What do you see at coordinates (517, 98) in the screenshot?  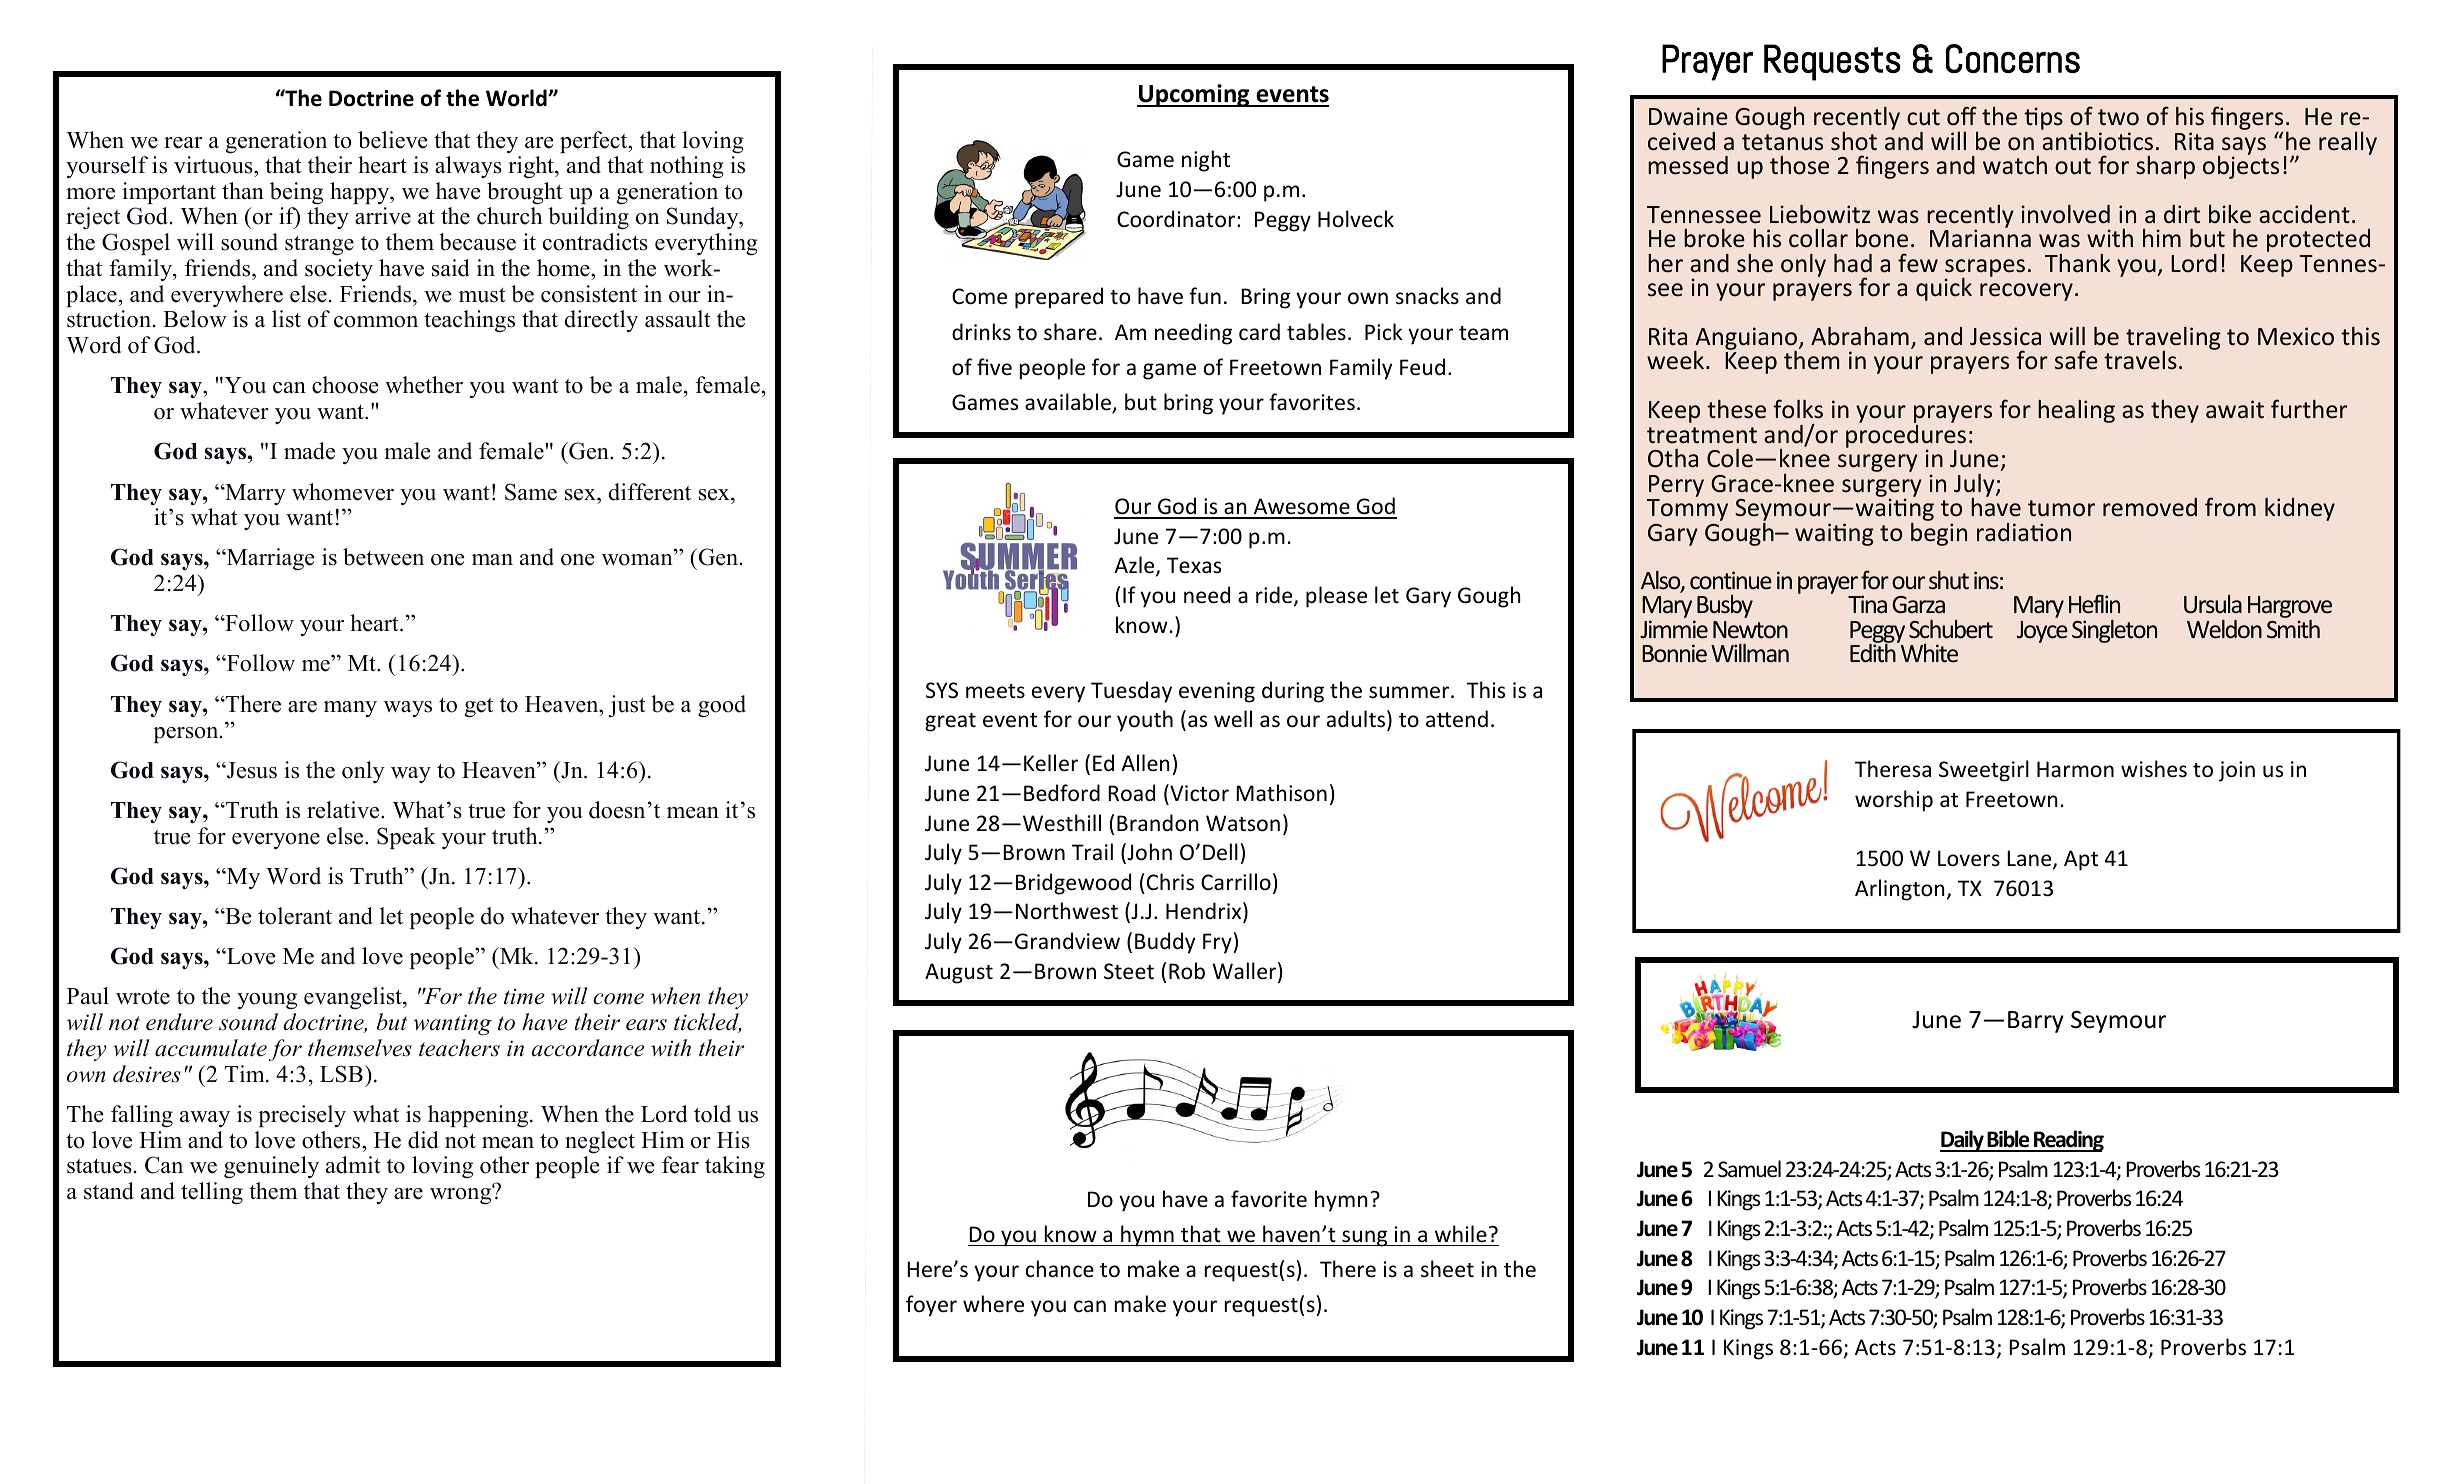 I see `World` at bounding box center [517, 98].
